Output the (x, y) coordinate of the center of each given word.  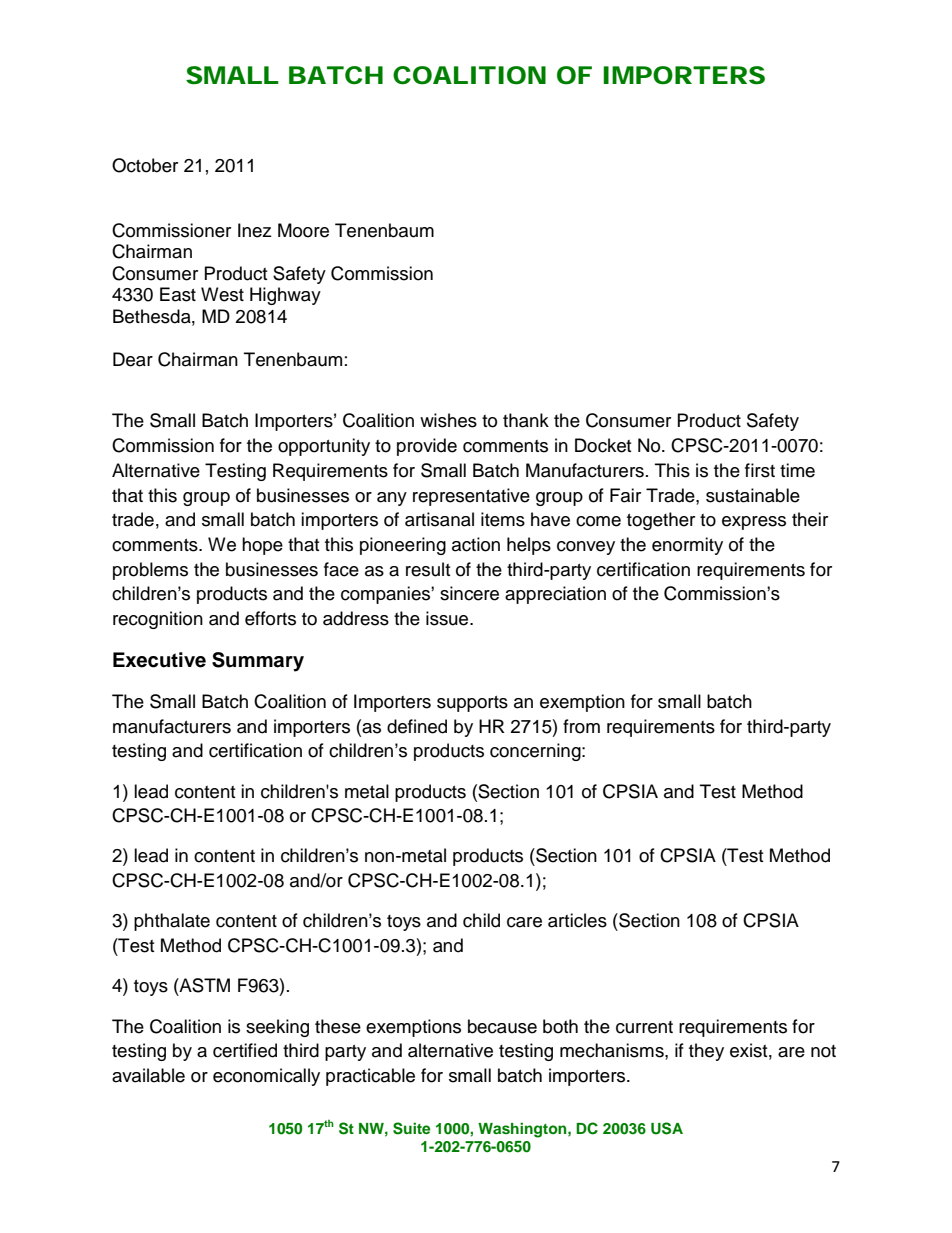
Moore (303, 230)
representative (471, 497)
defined (417, 726)
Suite (412, 1128)
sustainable (753, 495)
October (145, 165)
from (581, 726)
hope (262, 546)
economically (266, 1077)
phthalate (172, 922)
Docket (603, 445)
